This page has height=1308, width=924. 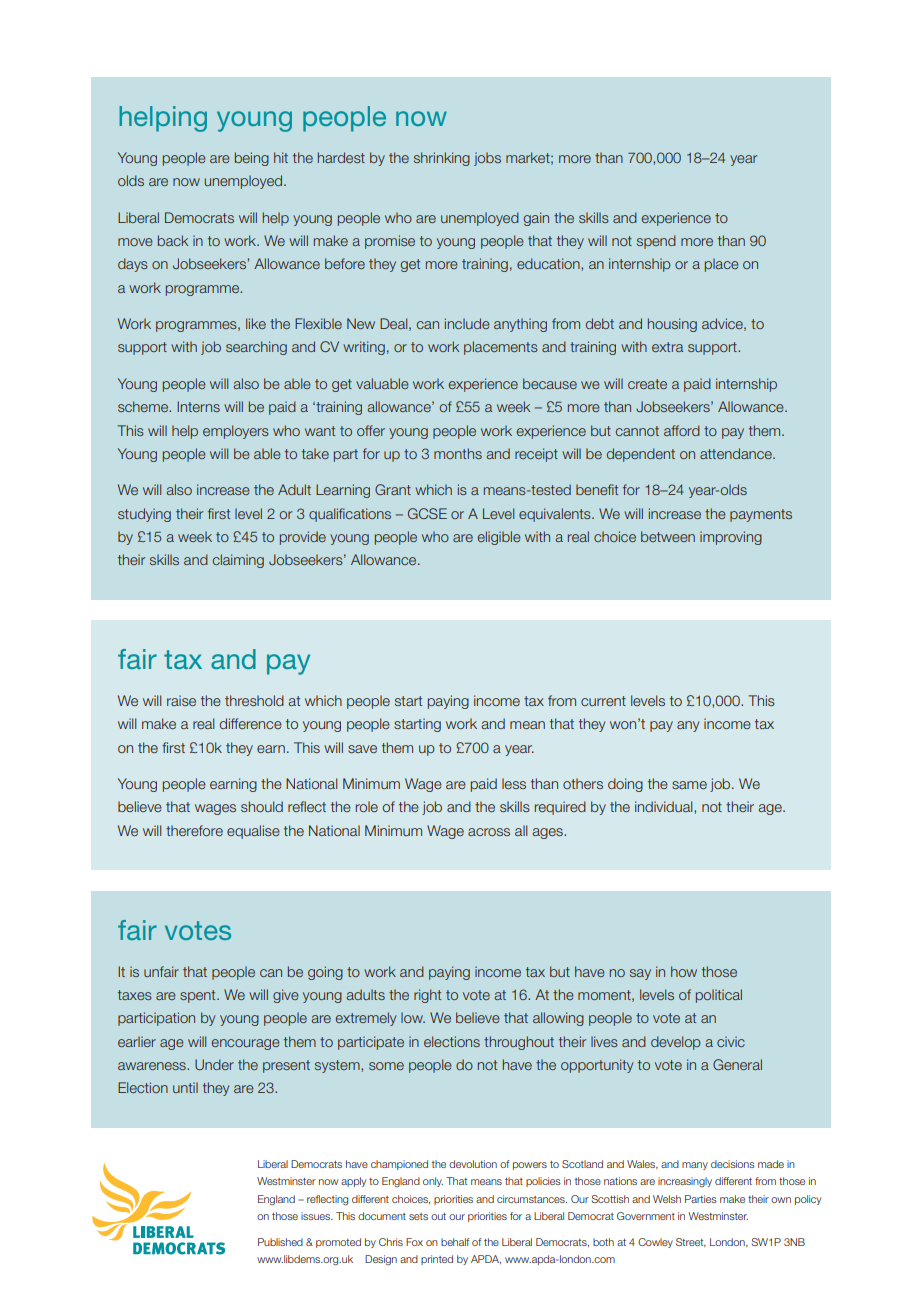 What do you see at coordinates (656, 242) in the page?
I see `spend` at bounding box center [656, 242].
